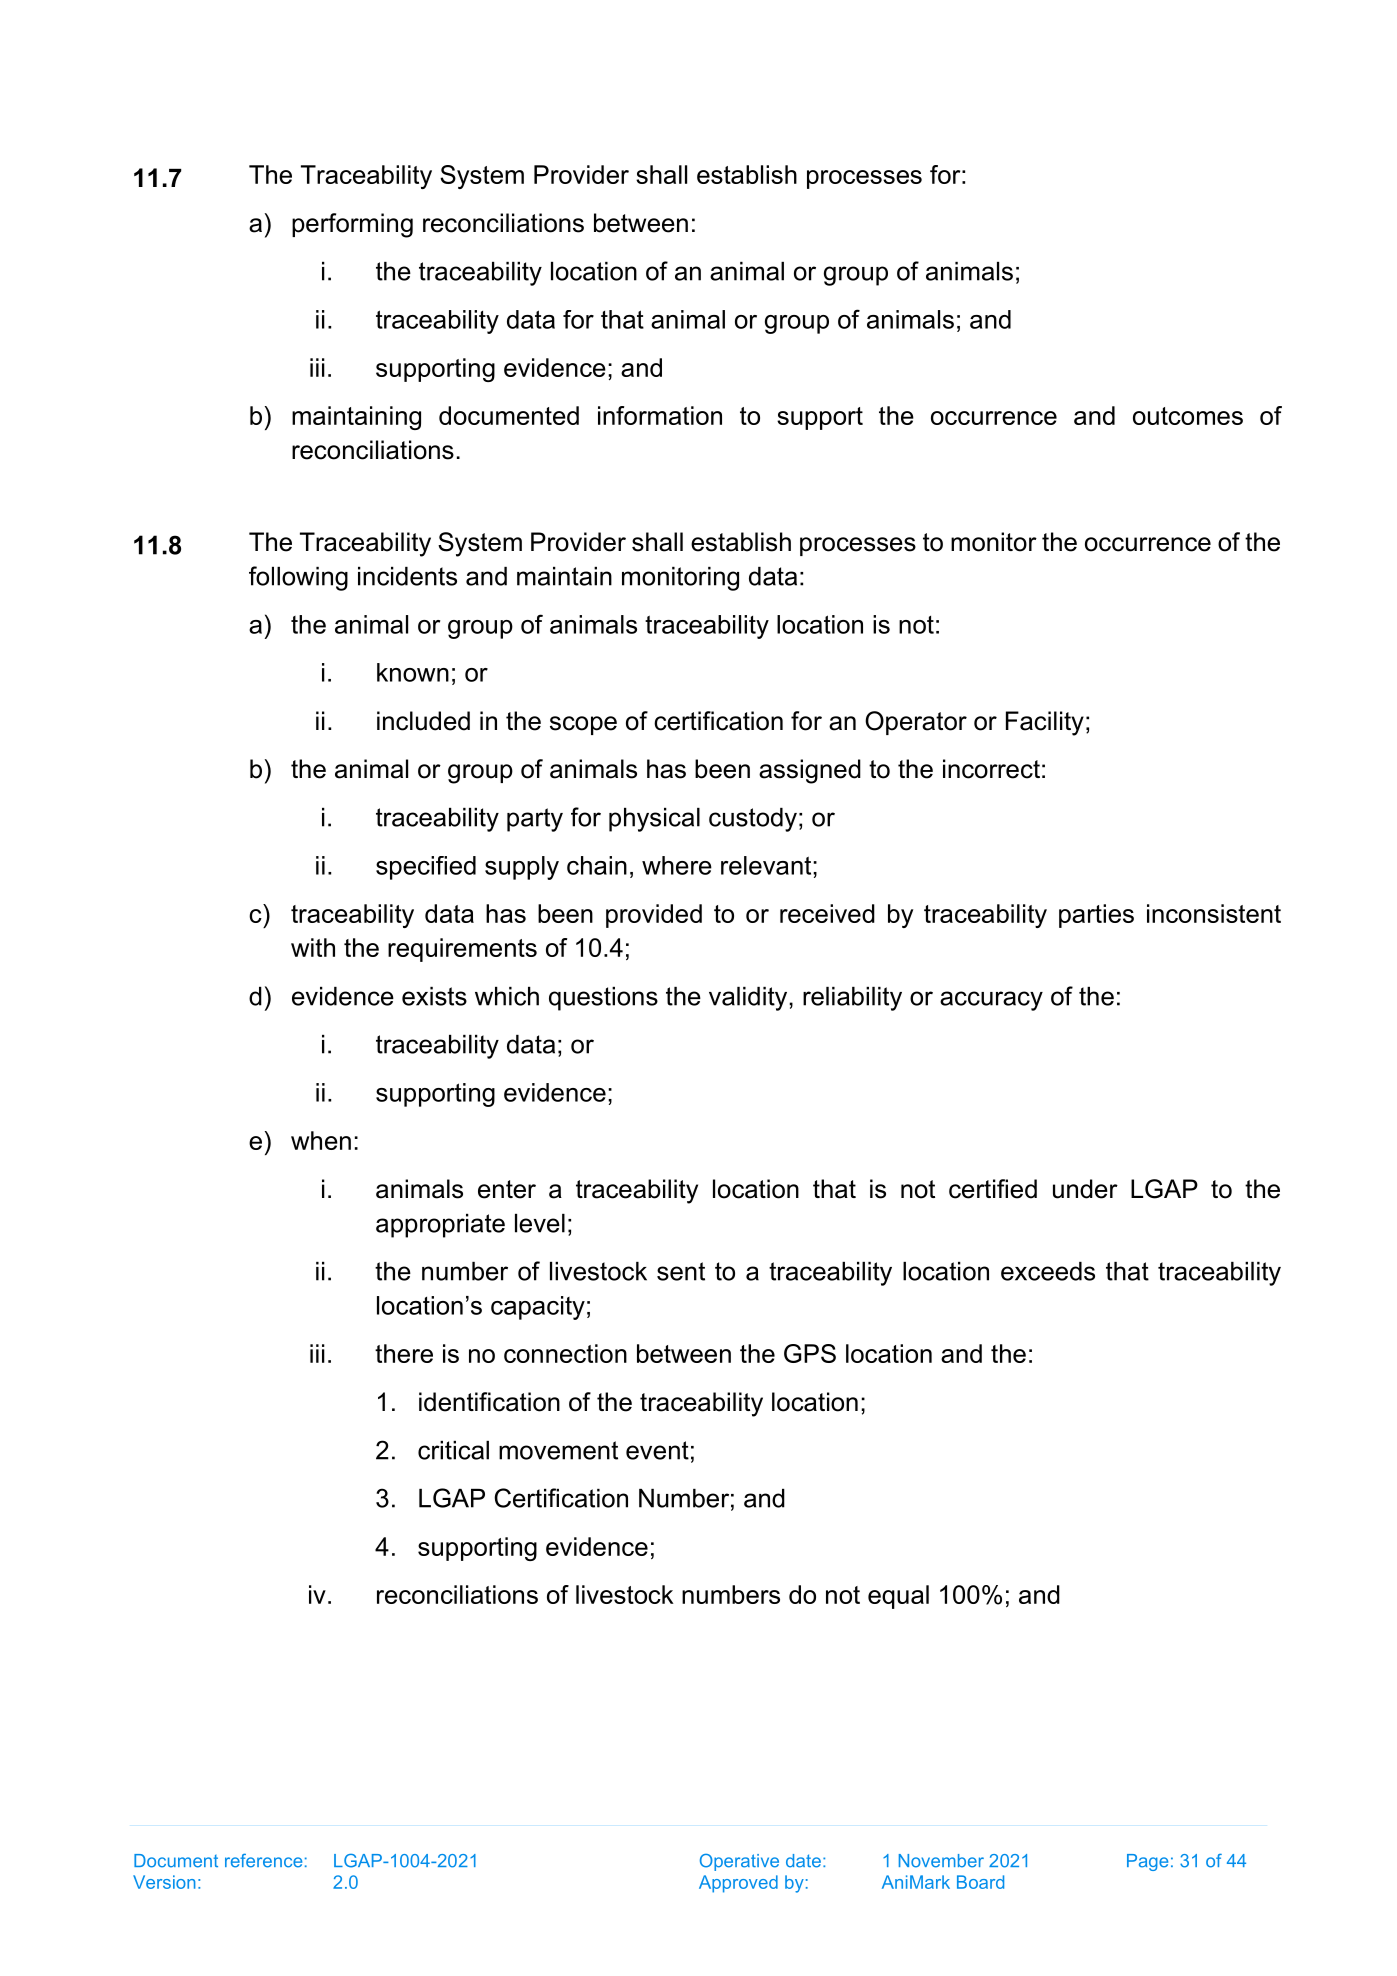 This screenshot has width=1397, height=1976. Describe the element at coordinates (453, 1450) in the screenshot. I see `critical` at that location.
